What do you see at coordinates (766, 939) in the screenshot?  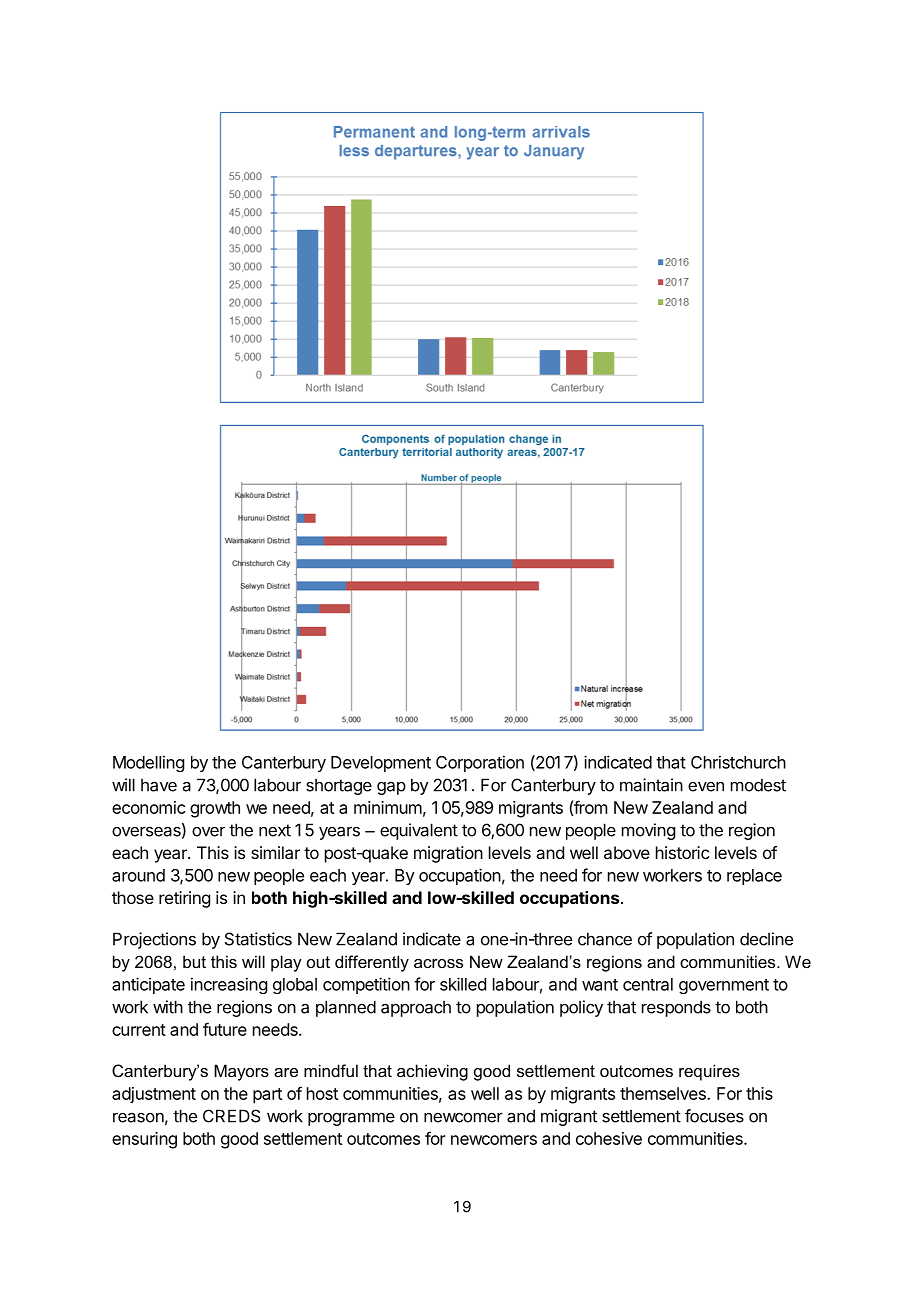 I see `decline` at bounding box center [766, 939].
